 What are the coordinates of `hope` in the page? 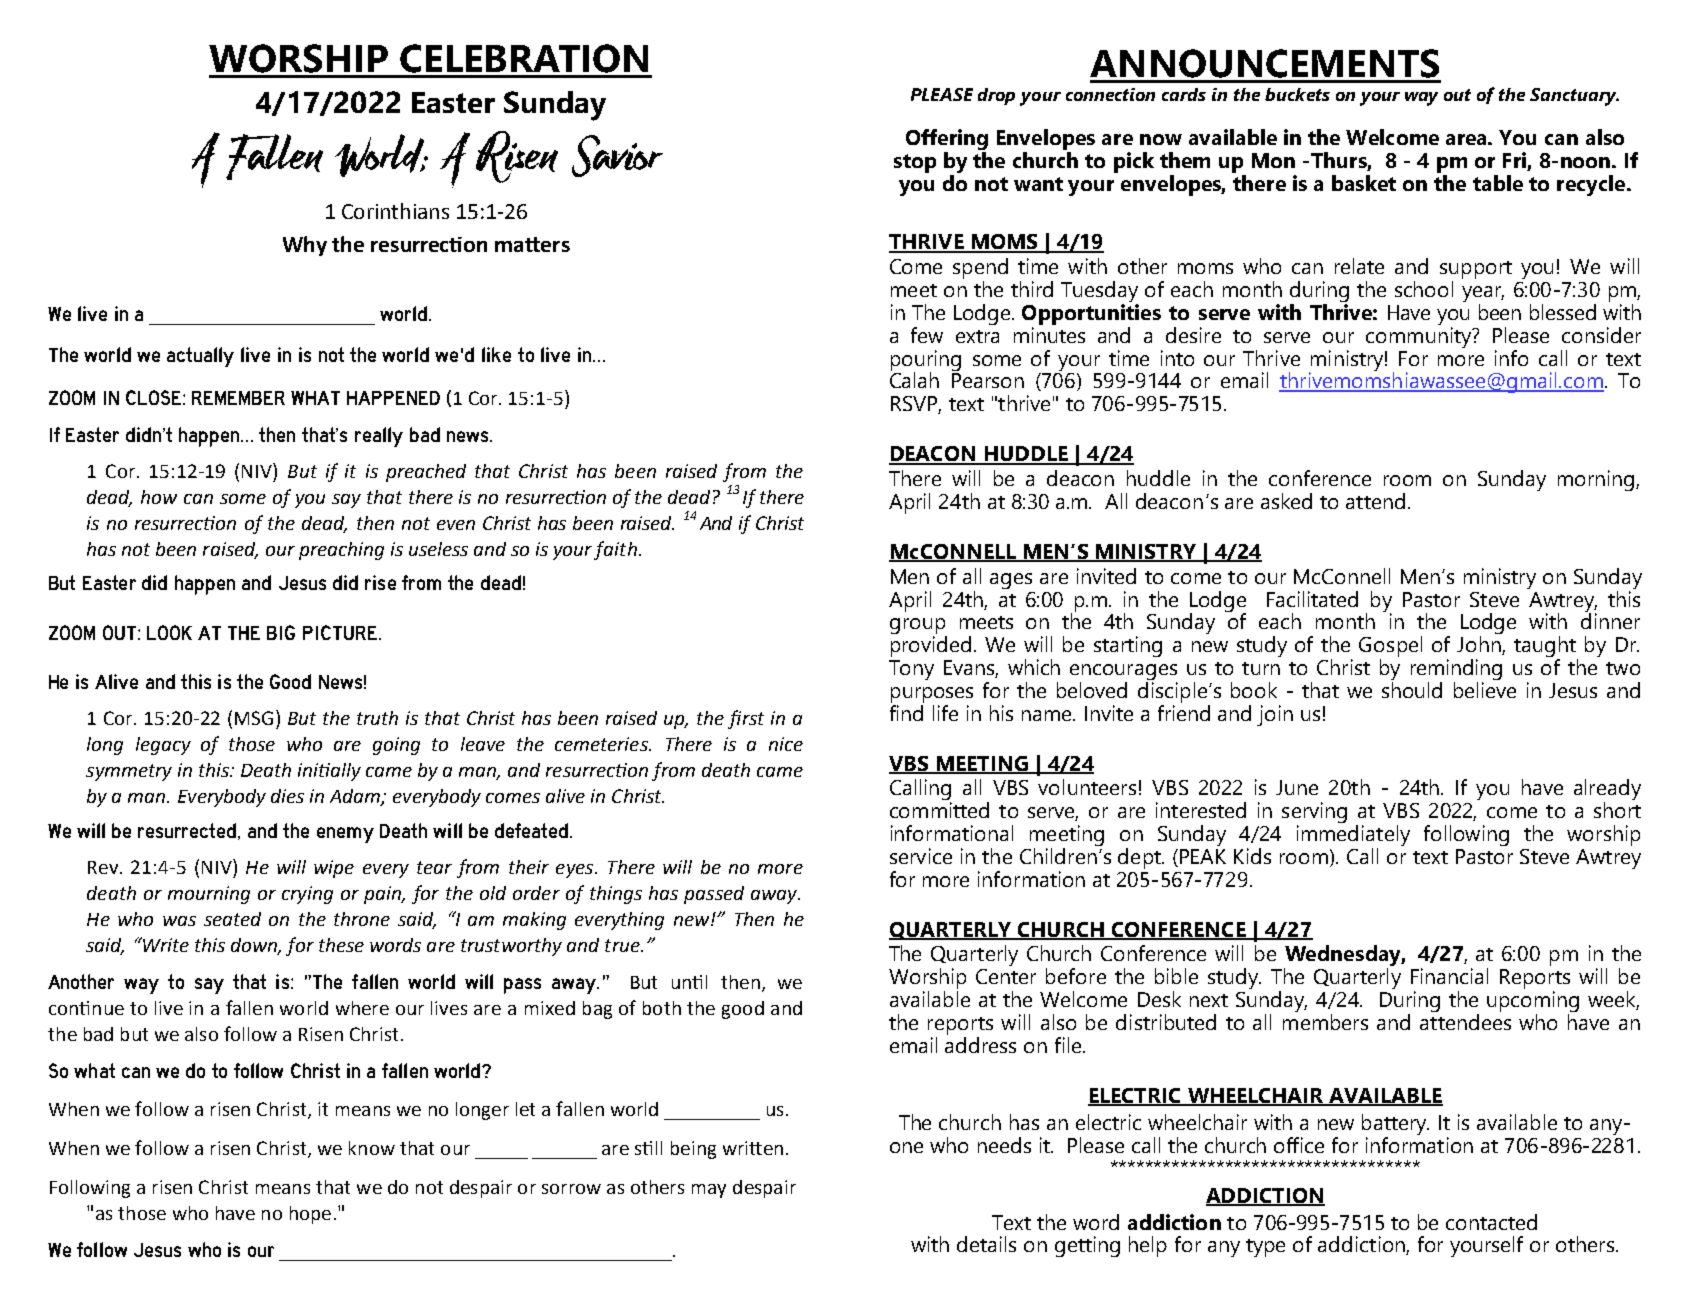 It's located at (310, 1215).
